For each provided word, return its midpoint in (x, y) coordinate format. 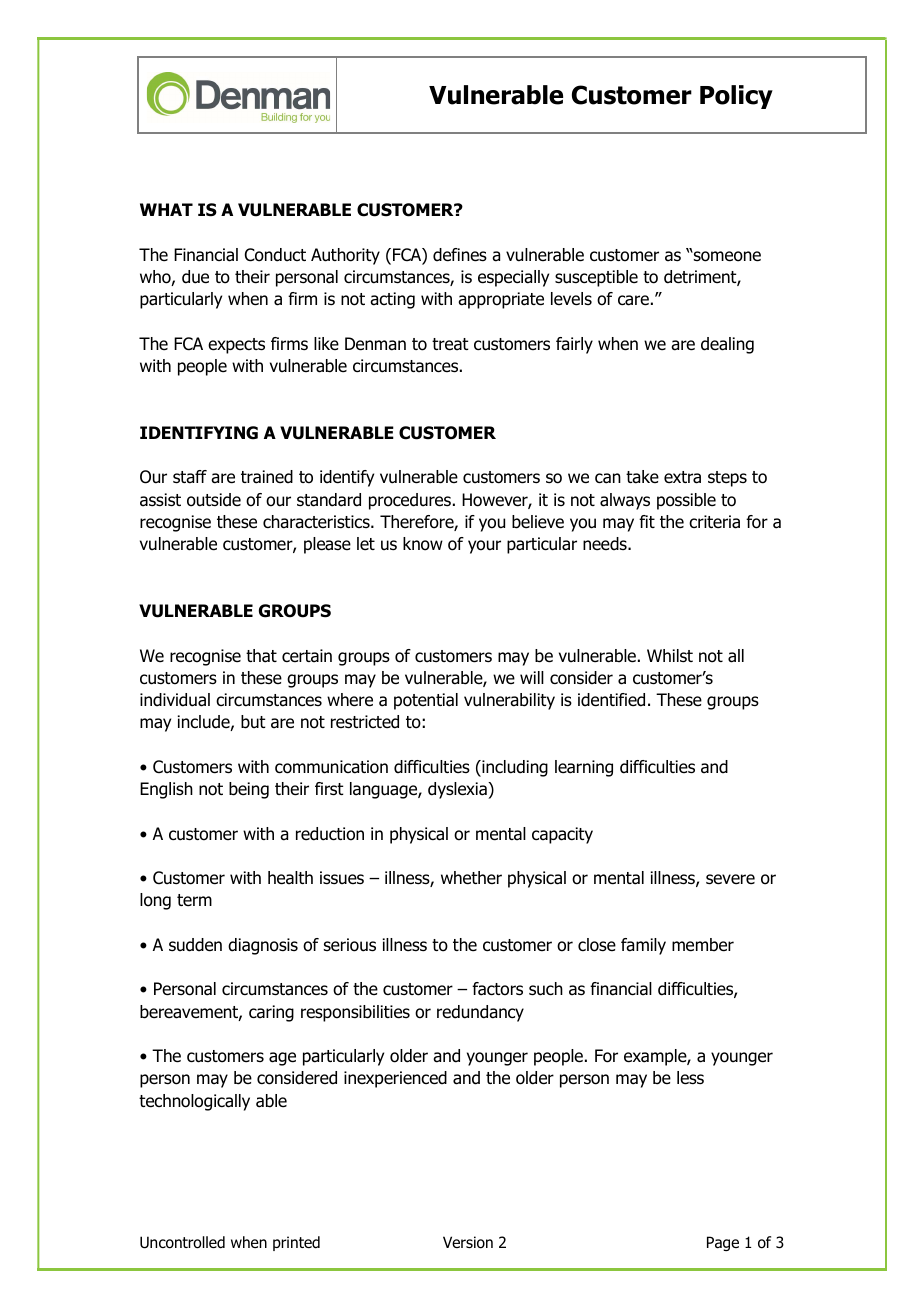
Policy (736, 97)
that (261, 656)
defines (460, 255)
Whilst (670, 656)
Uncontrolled (182, 1242)
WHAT (166, 209)
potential (426, 701)
